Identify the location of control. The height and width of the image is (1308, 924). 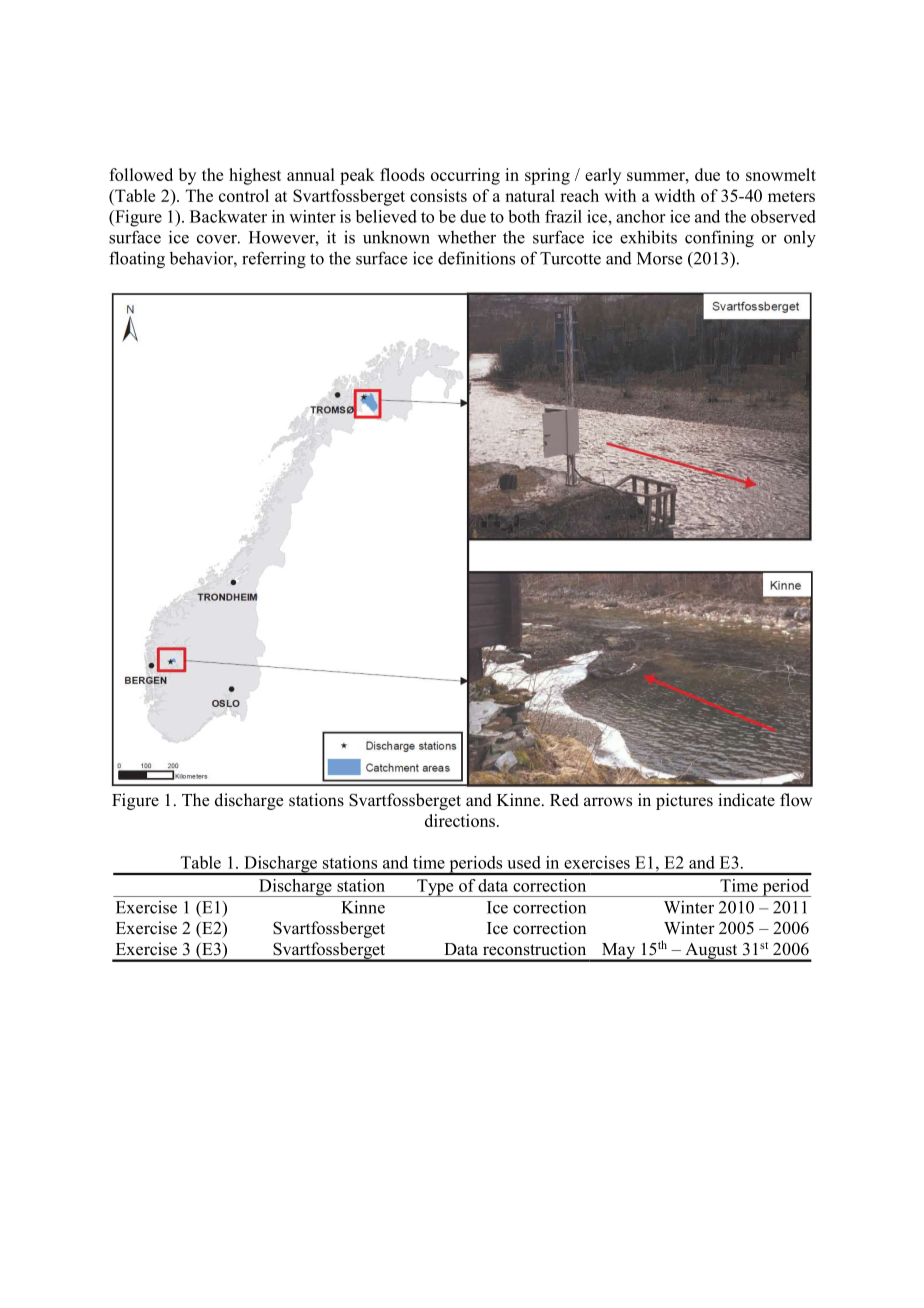
(244, 195).
